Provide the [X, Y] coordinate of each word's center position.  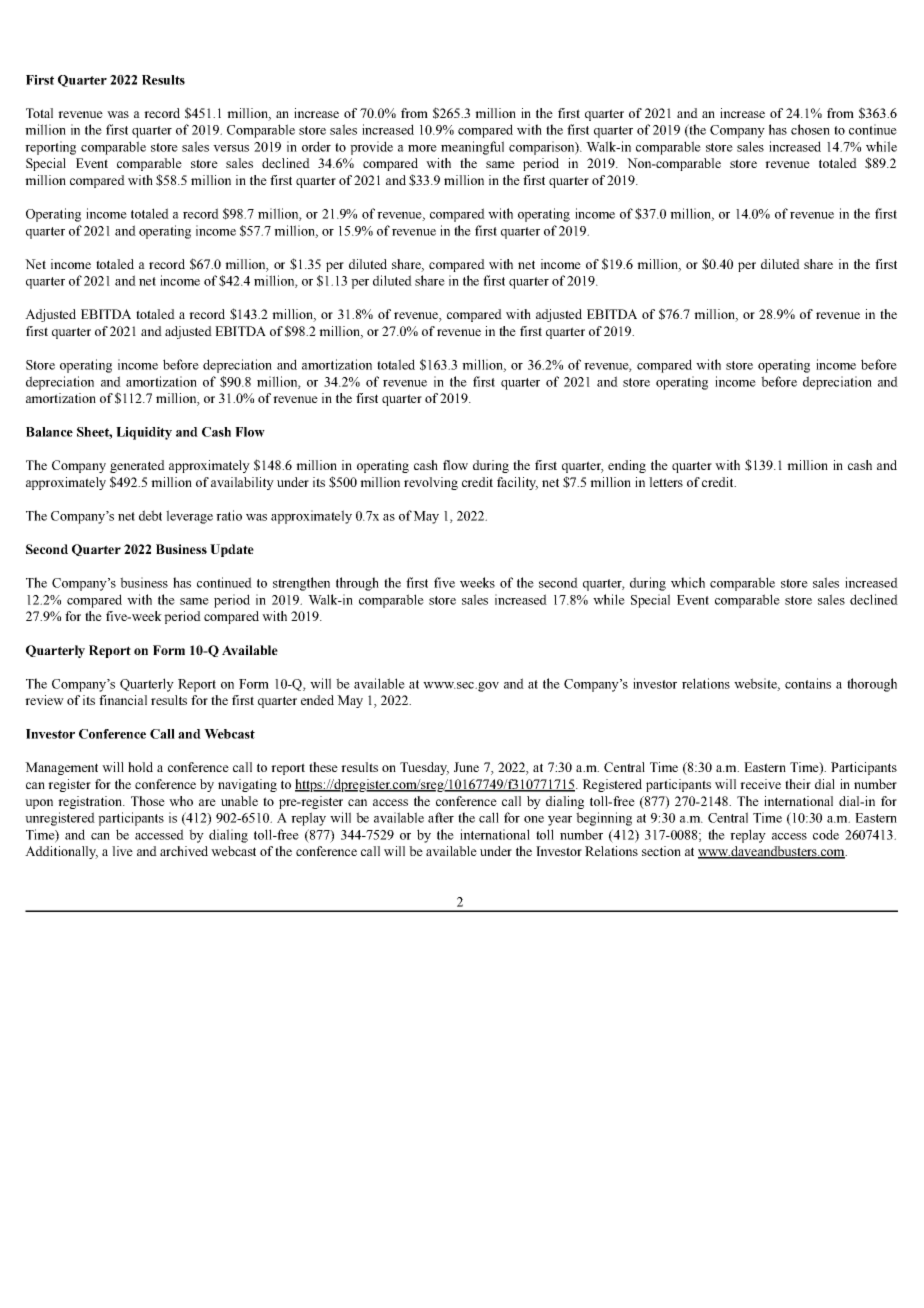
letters [666, 482]
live [122, 851]
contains [808, 683]
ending [627, 466]
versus [231, 148]
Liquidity [144, 433]
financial [123, 700]
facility [517, 483]
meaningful [472, 148]
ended [317, 700]
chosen [810, 129]
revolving [431, 483]
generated [137, 466]
